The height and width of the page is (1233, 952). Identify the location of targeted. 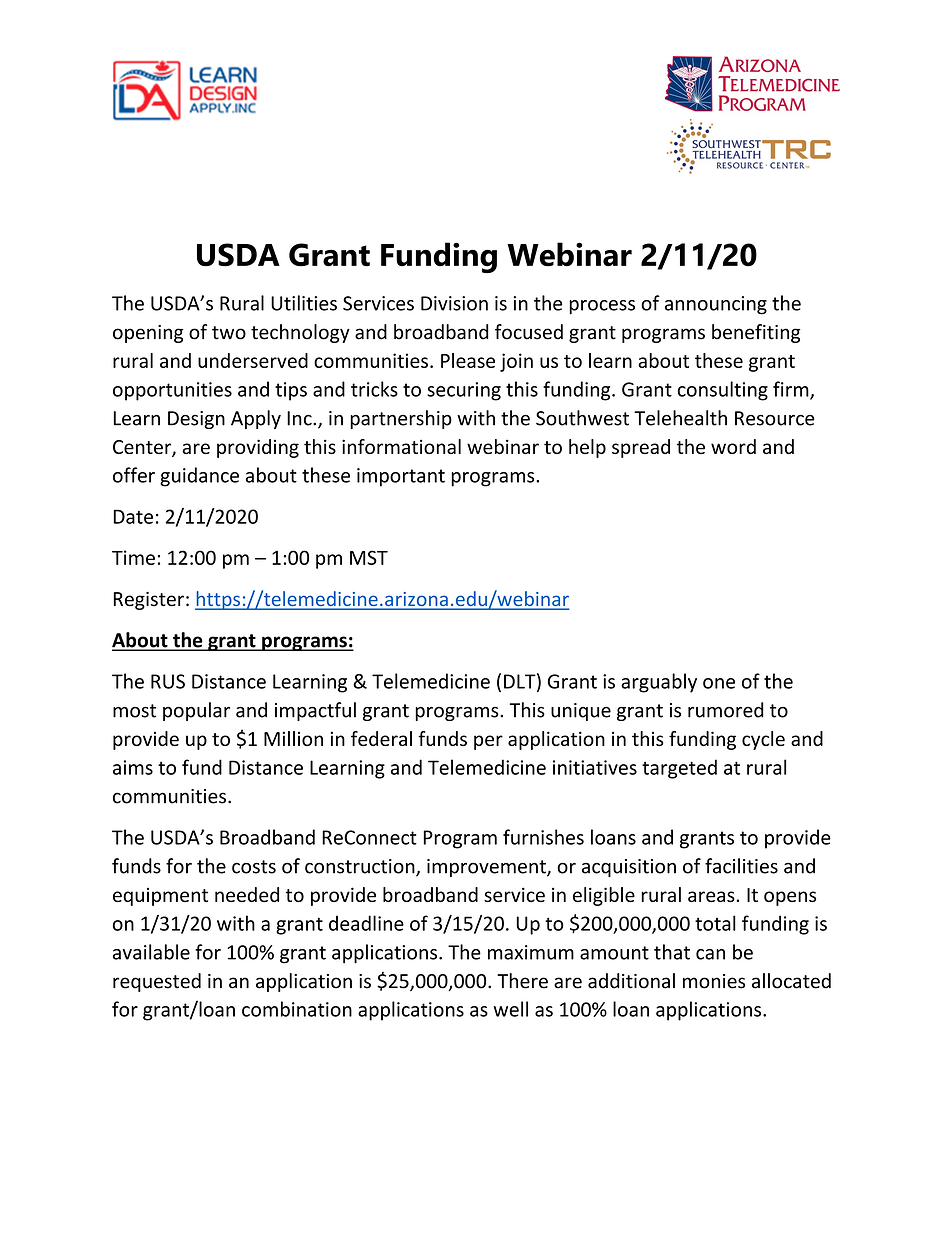
(679, 769).
